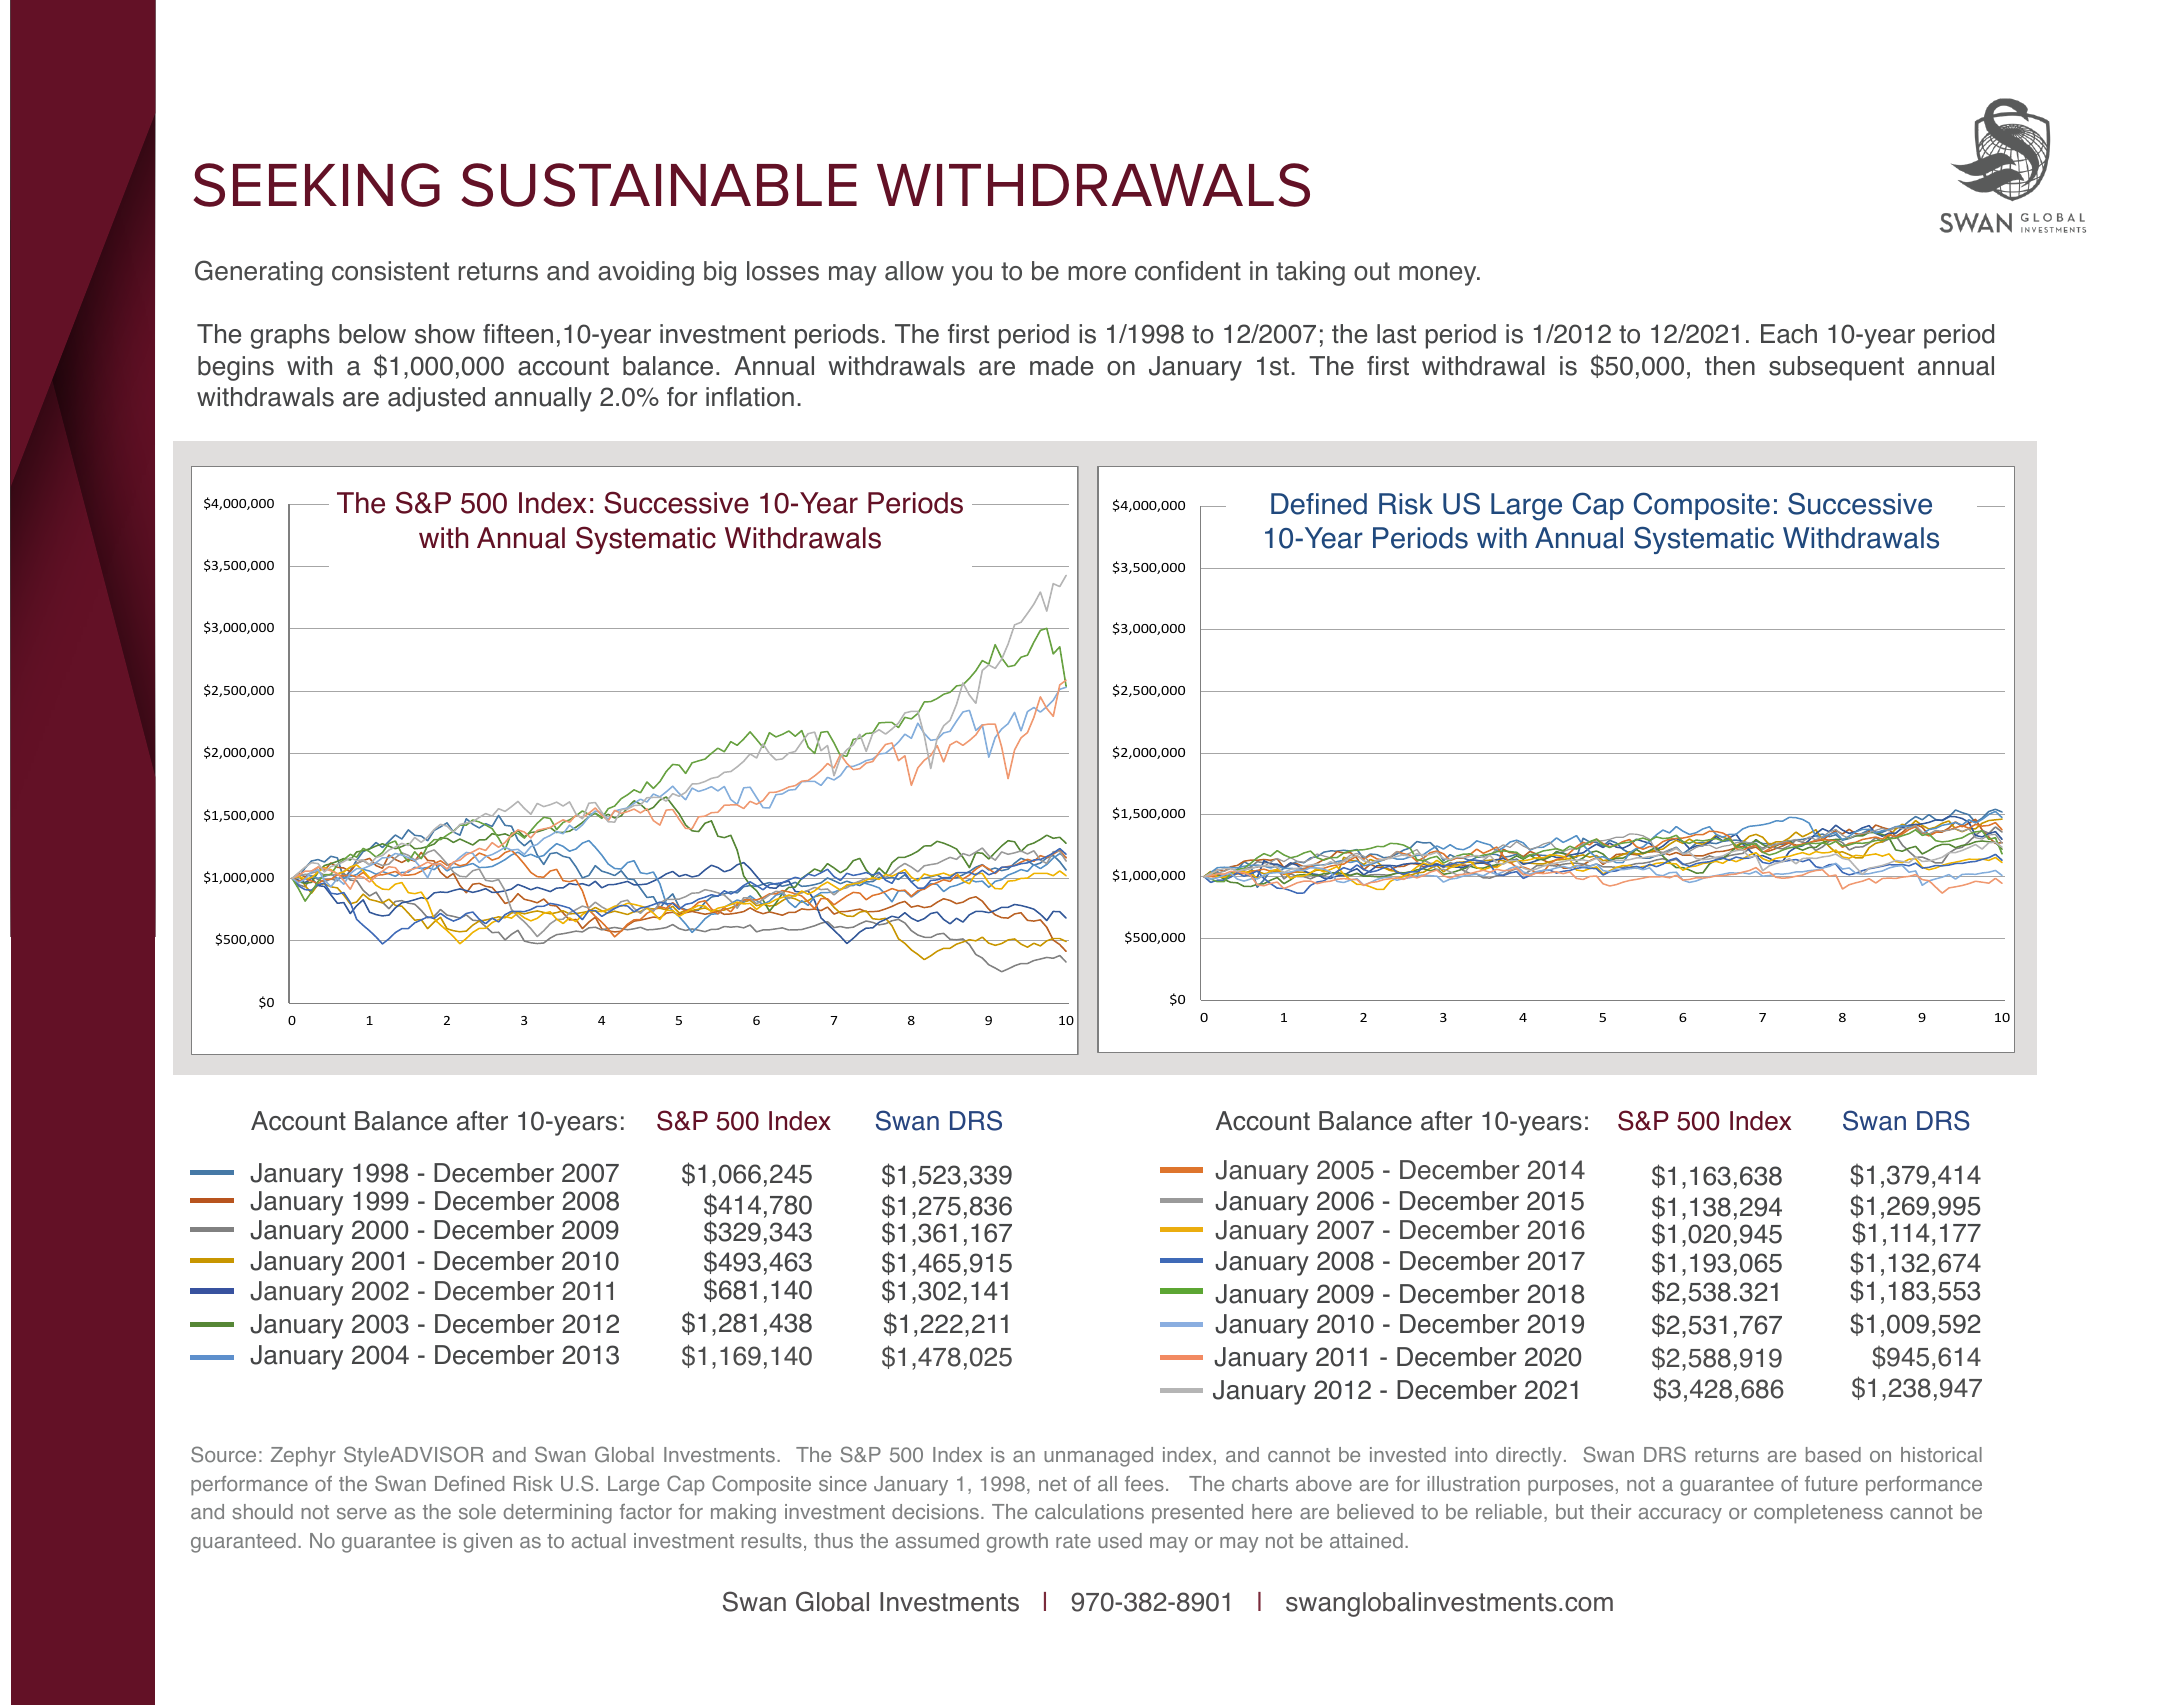 Image resolution: width=2179 pixels, height=1705 pixels. What do you see at coordinates (477, 1512) in the document?
I see `sole` at bounding box center [477, 1512].
